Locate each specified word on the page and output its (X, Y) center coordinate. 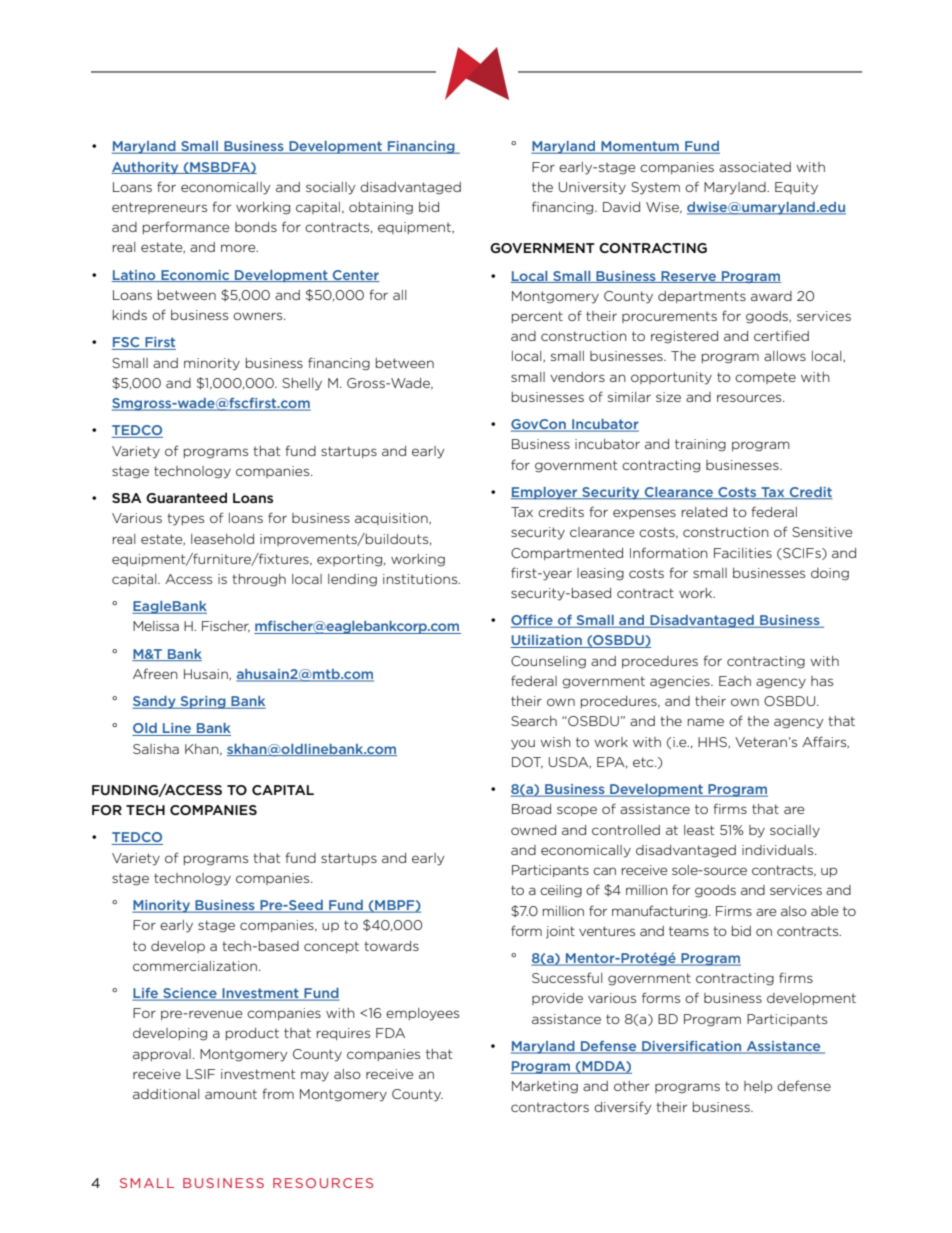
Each (735, 681)
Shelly (302, 384)
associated (755, 167)
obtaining (381, 208)
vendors (577, 377)
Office (533, 621)
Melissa (156, 626)
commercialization (195, 966)
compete (765, 378)
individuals (779, 850)
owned (533, 830)
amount (231, 1094)
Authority (146, 168)
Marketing (545, 1087)
